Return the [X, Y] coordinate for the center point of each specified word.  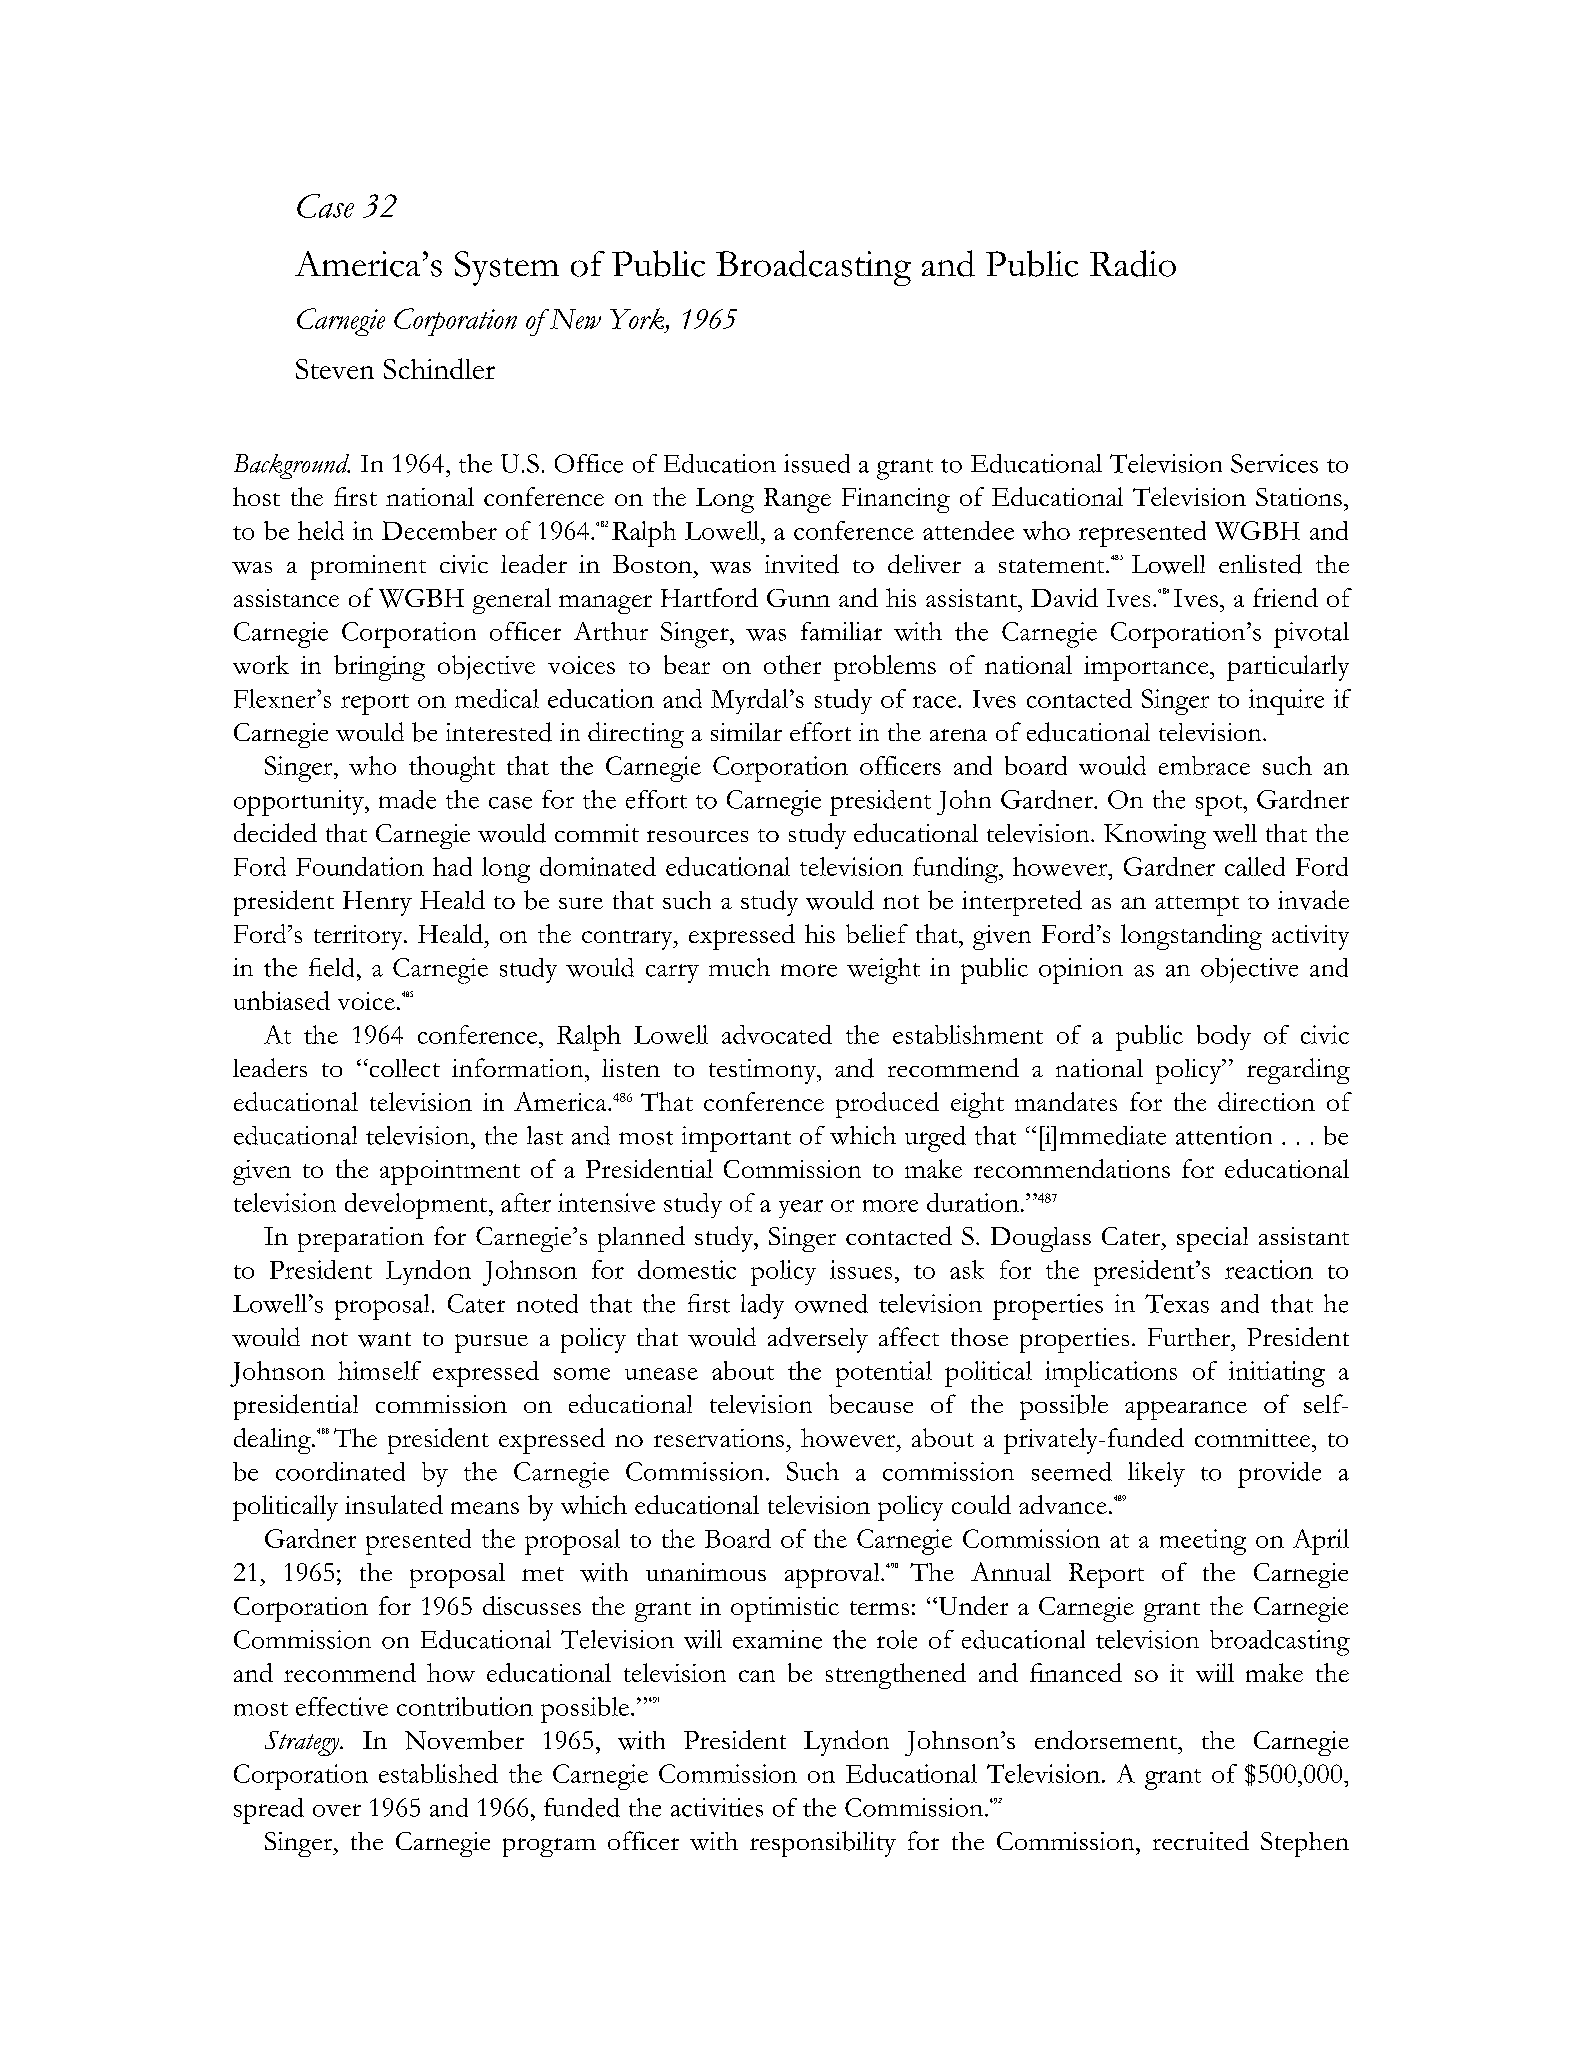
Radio [1133, 263]
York [637, 318]
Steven [335, 369]
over [337, 1810]
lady [762, 1306]
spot [1220, 805]
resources [697, 836]
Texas [1177, 1303]
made [407, 799]
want [384, 1339]
